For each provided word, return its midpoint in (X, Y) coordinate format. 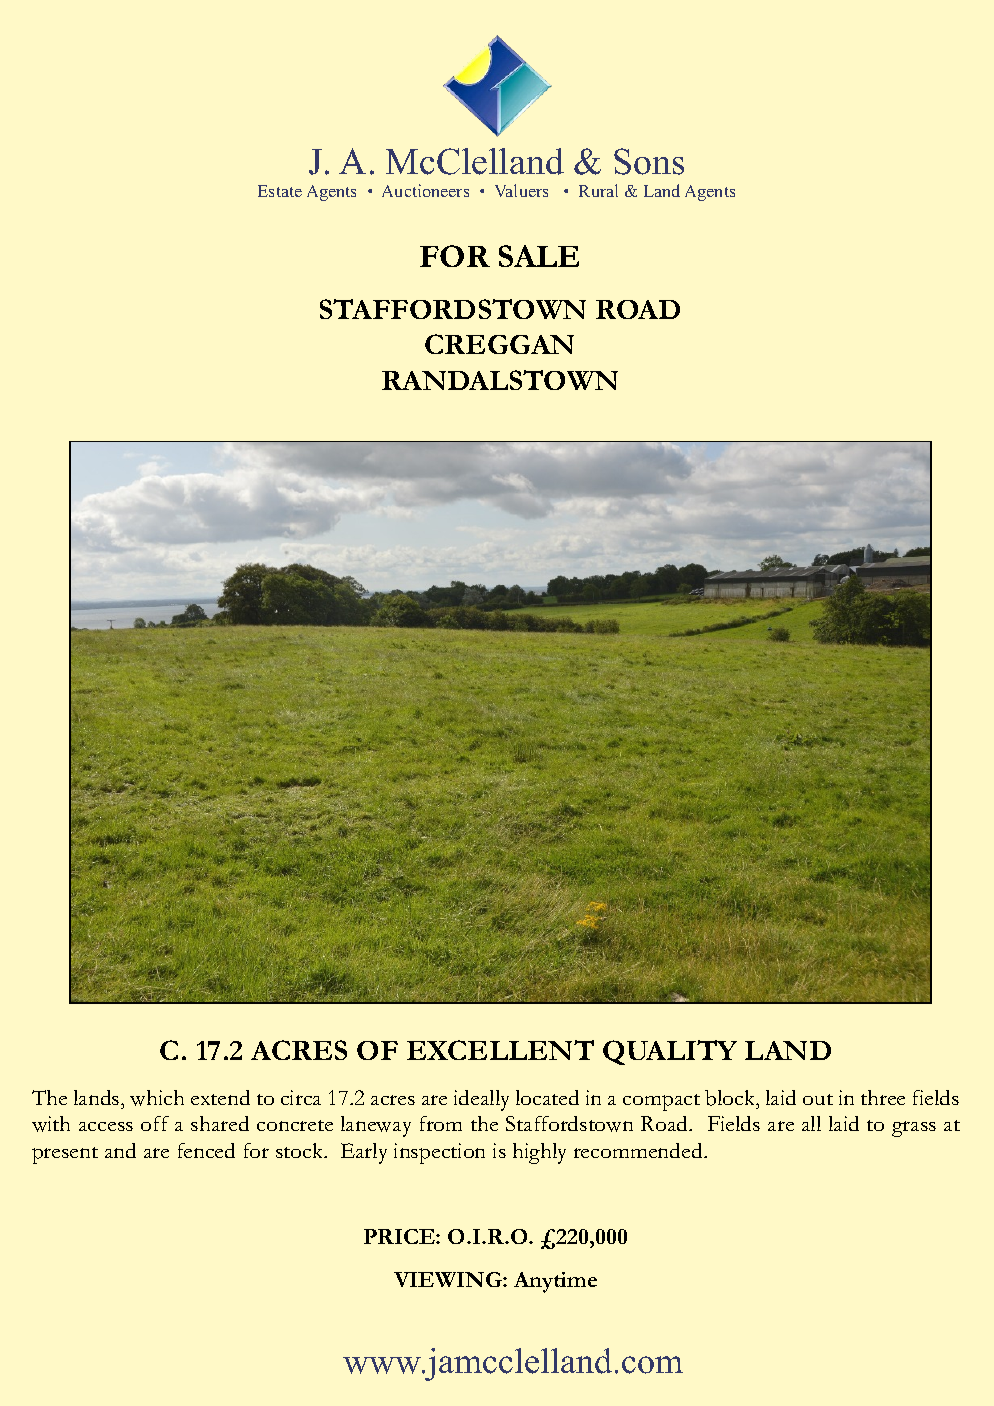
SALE (539, 256)
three (883, 1097)
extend (220, 1097)
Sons (649, 161)
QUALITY (670, 1052)
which (157, 1098)
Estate (280, 191)
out (818, 1099)
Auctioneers (425, 190)
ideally (481, 1100)
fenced (206, 1150)
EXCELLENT (500, 1050)
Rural (598, 190)
